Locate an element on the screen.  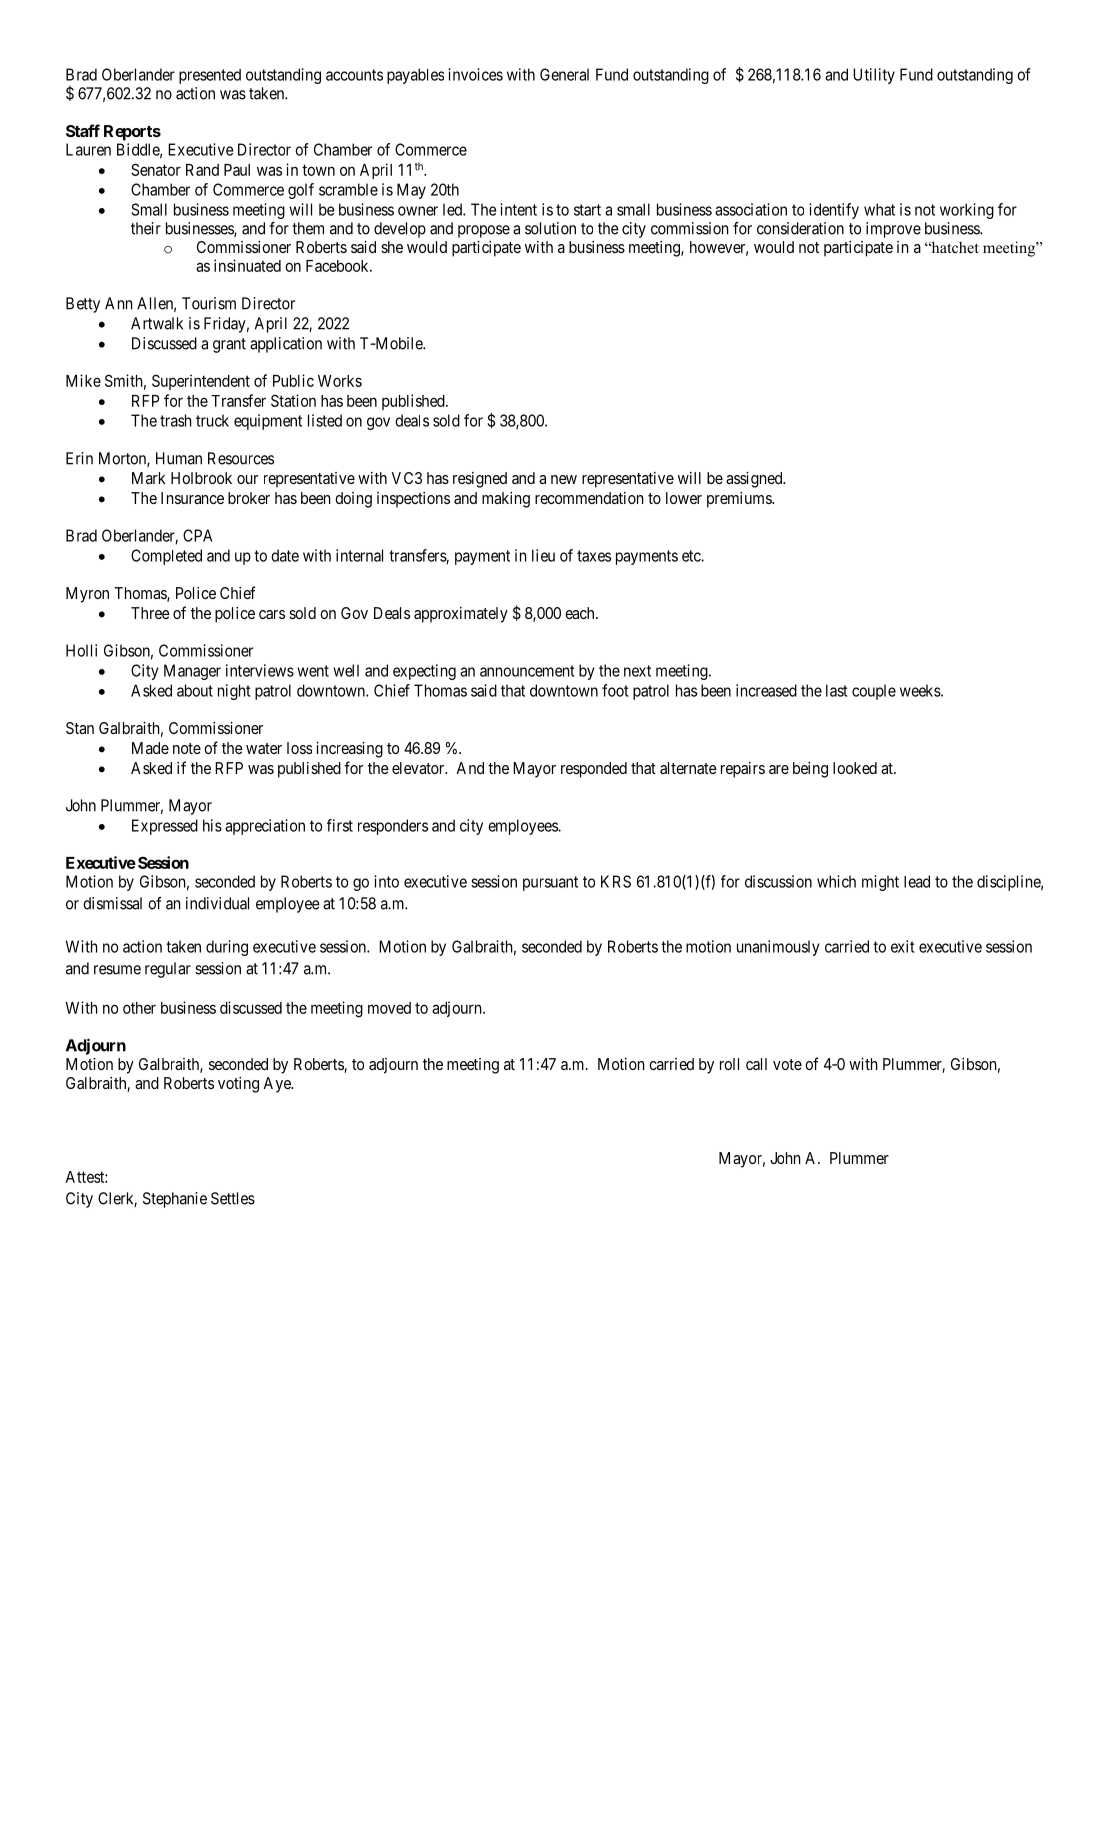
grant is located at coordinates (229, 345).
